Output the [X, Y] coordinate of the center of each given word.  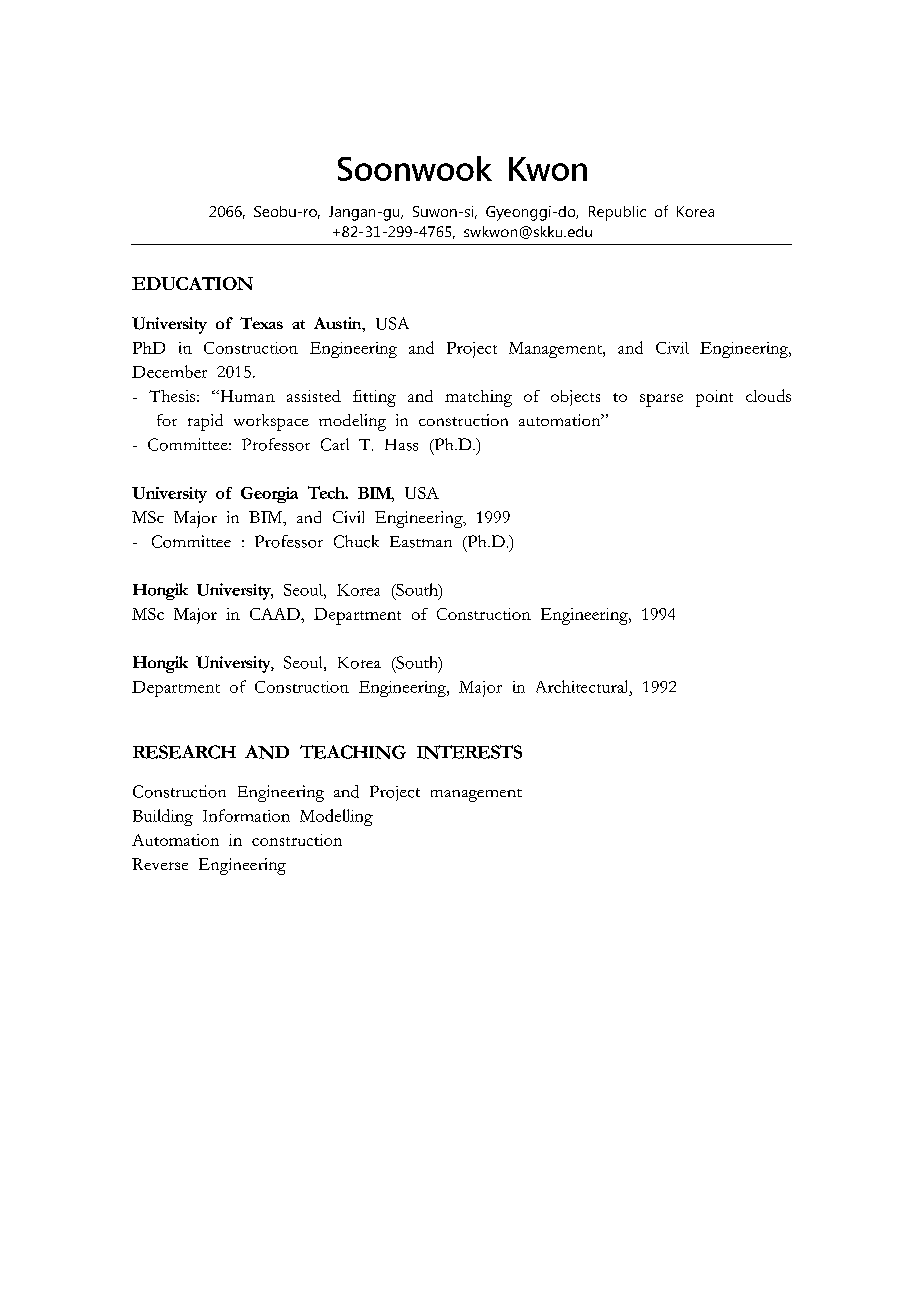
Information [246, 815]
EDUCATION [192, 283]
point [714, 398]
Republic [617, 213]
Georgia [269, 495]
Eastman [421, 542]
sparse [661, 400]
